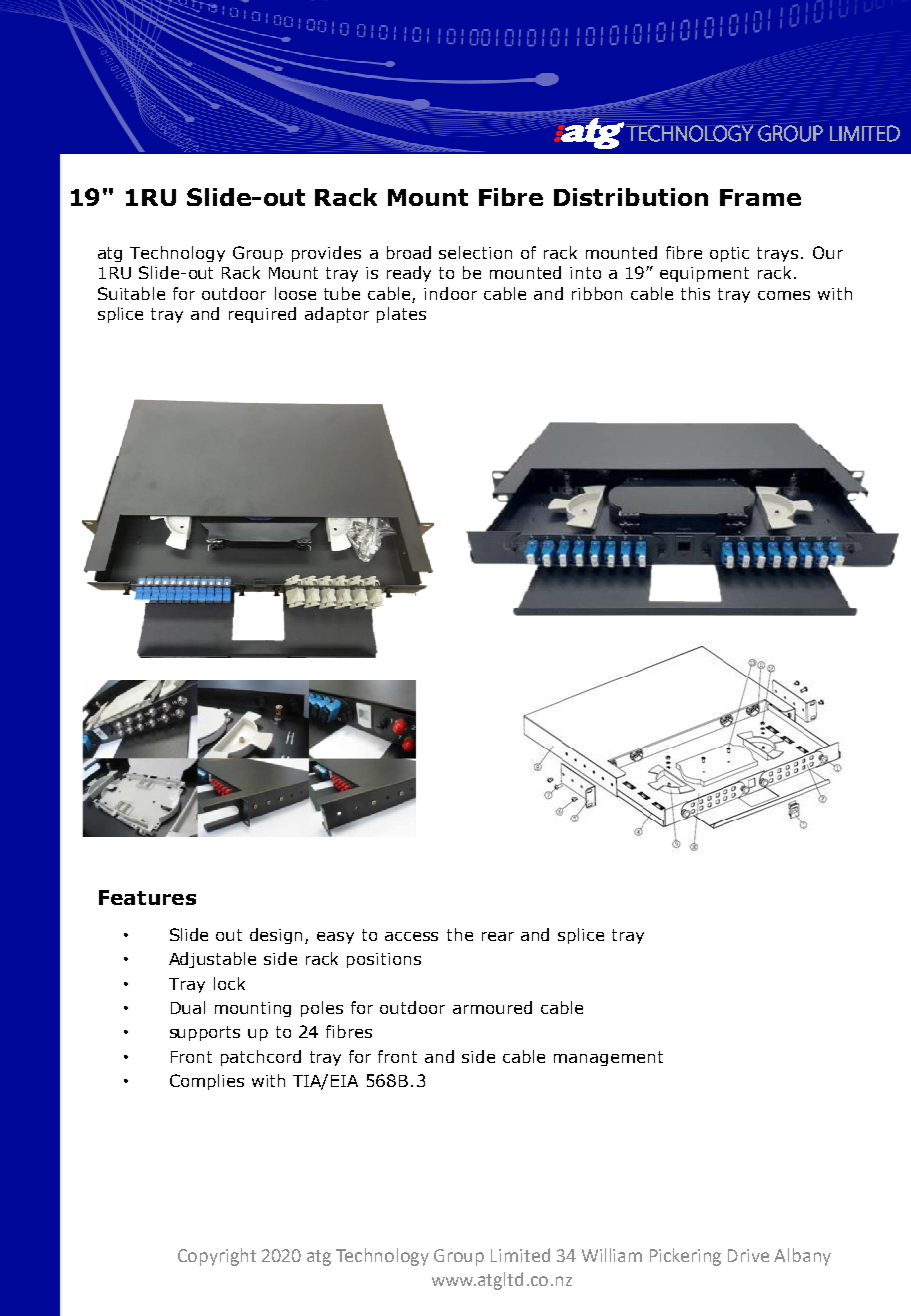 The width and height of the document is (911, 1316). Describe the element at coordinates (131, 293) in the document. I see `Suitable` at that location.
